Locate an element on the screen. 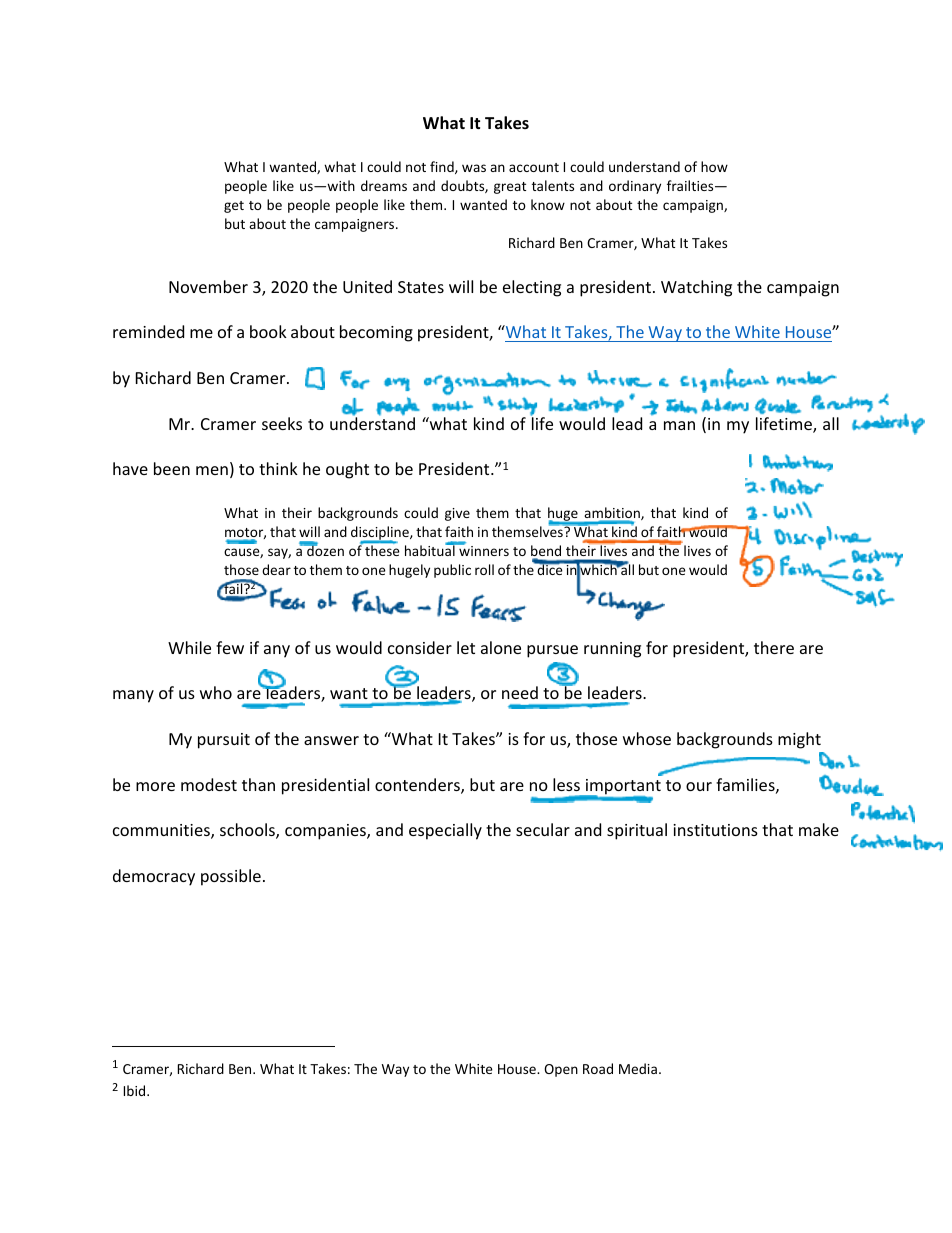 The height and width of the screenshot is (1233, 952). Open is located at coordinates (561, 1070).
